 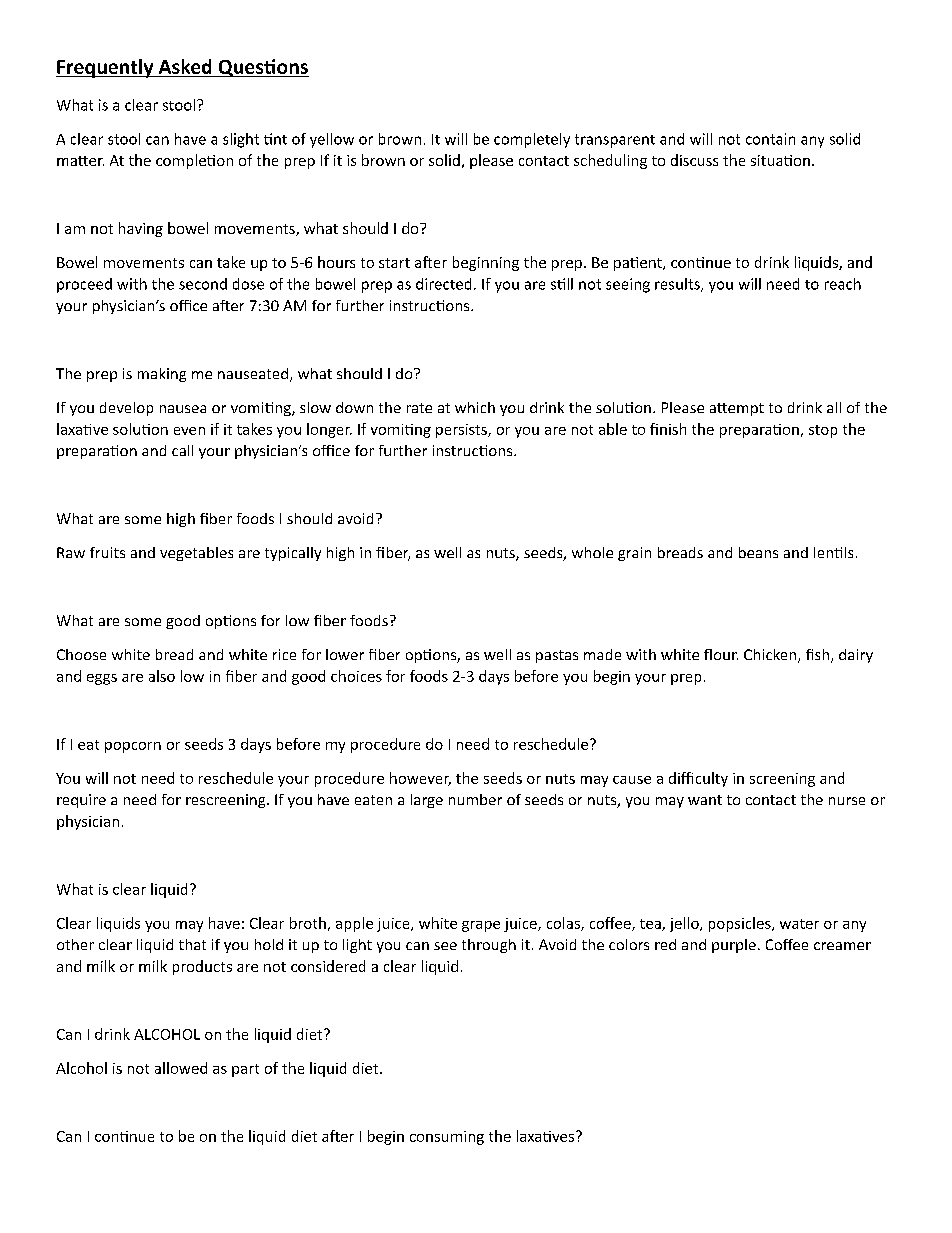 What do you see at coordinates (843, 284) in the screenshot?
I see `reach` at bounding box center [843, 284].
